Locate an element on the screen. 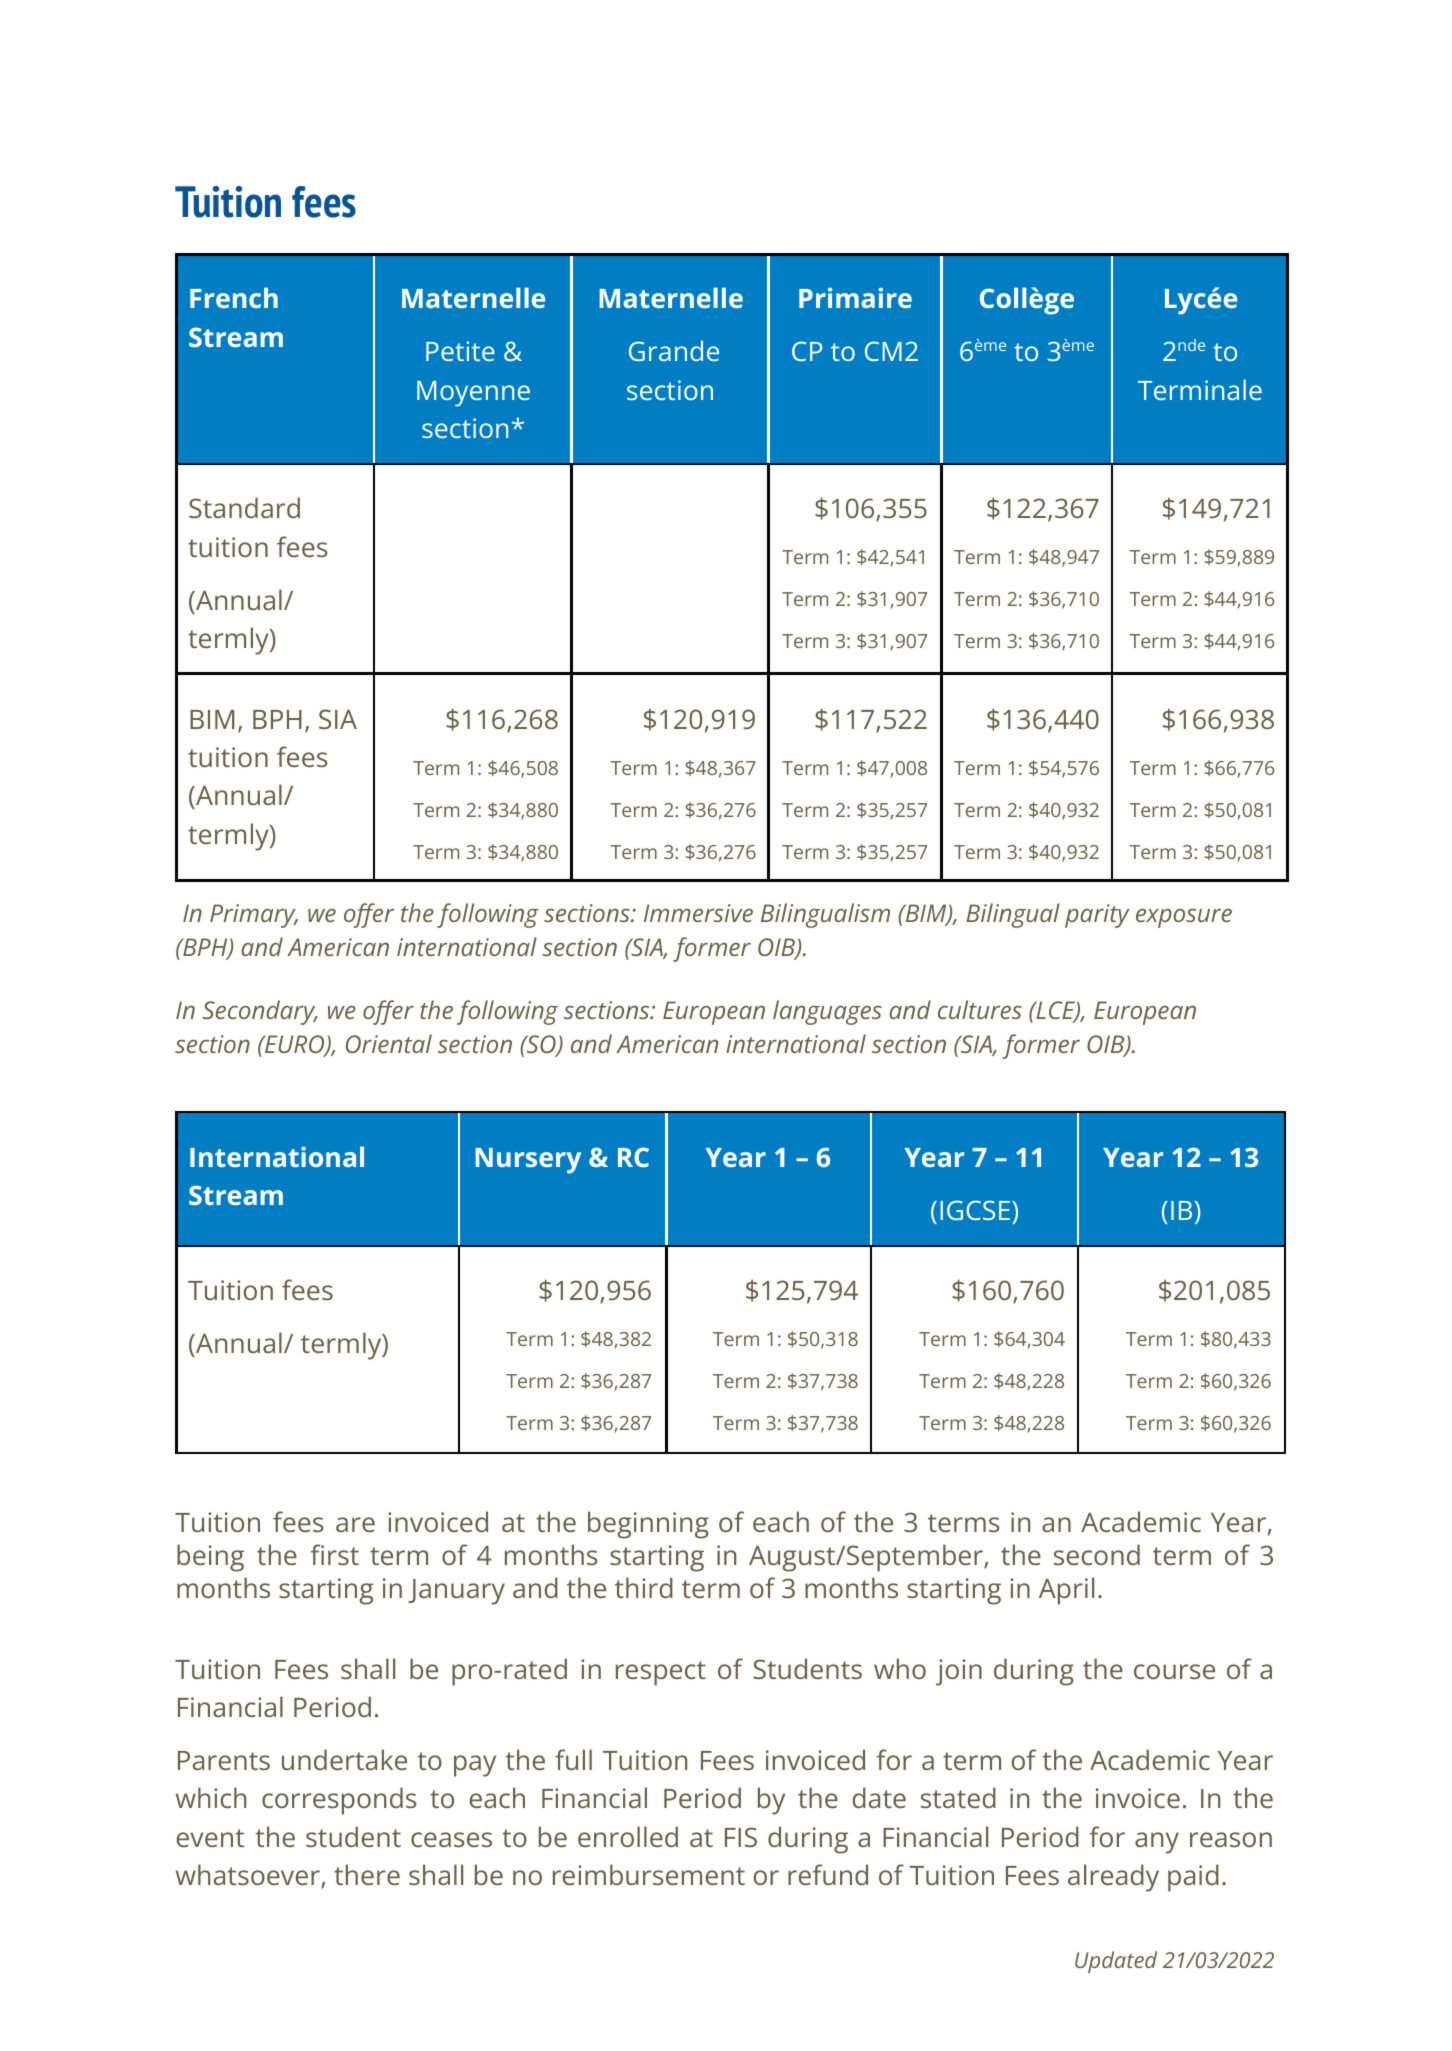  corresponds is located at coordinates (339, 1801).
